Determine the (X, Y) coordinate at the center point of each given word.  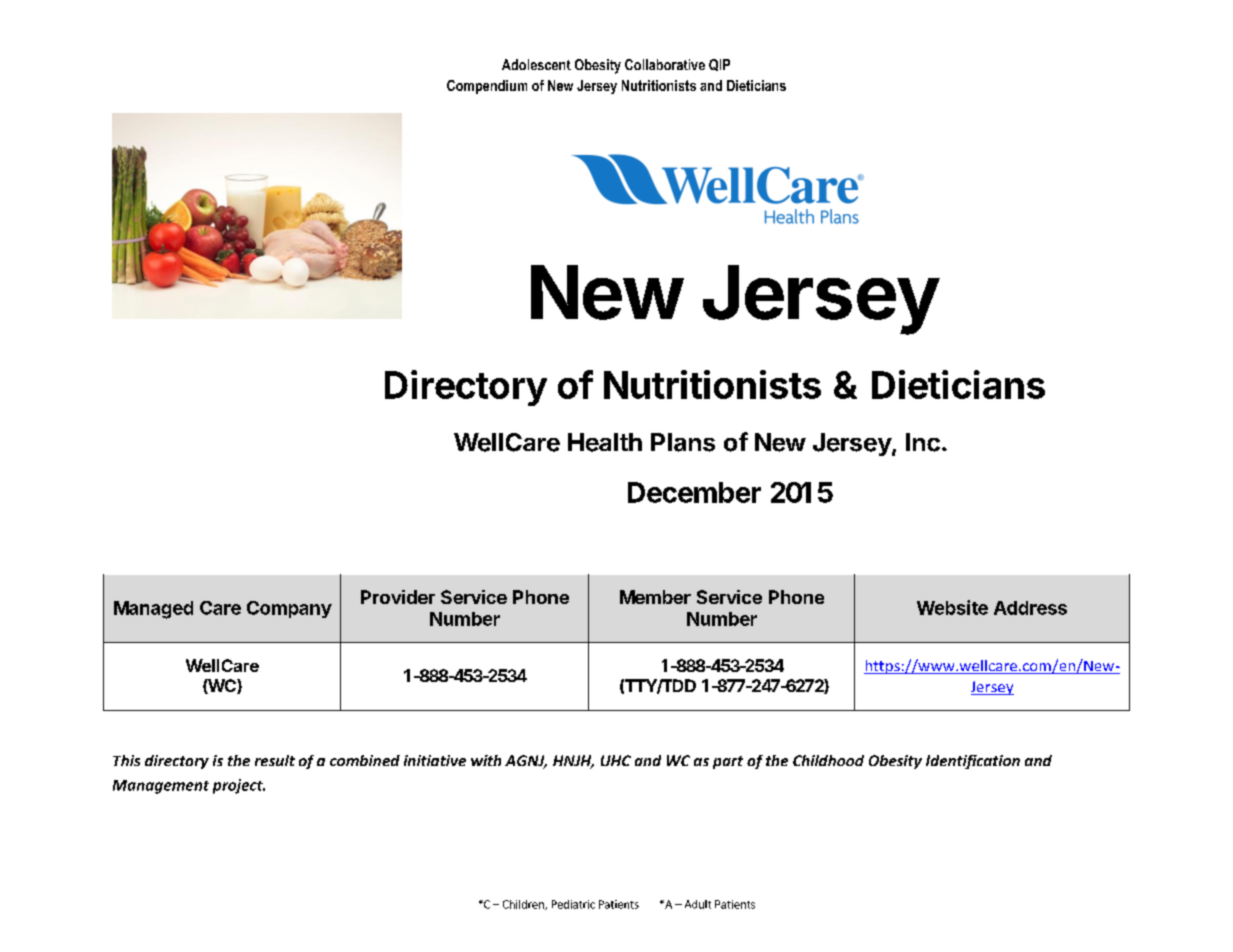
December (694, 492)
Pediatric (573, 904)
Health (605, 442)
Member (655, 597)
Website (952, 607)
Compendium (487, 87)
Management (161, 787)
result (275, 760)
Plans (683, 442)
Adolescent (536, 64)
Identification (973, 762)
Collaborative (665, 64)
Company (289, 609)
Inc (923, 442)
